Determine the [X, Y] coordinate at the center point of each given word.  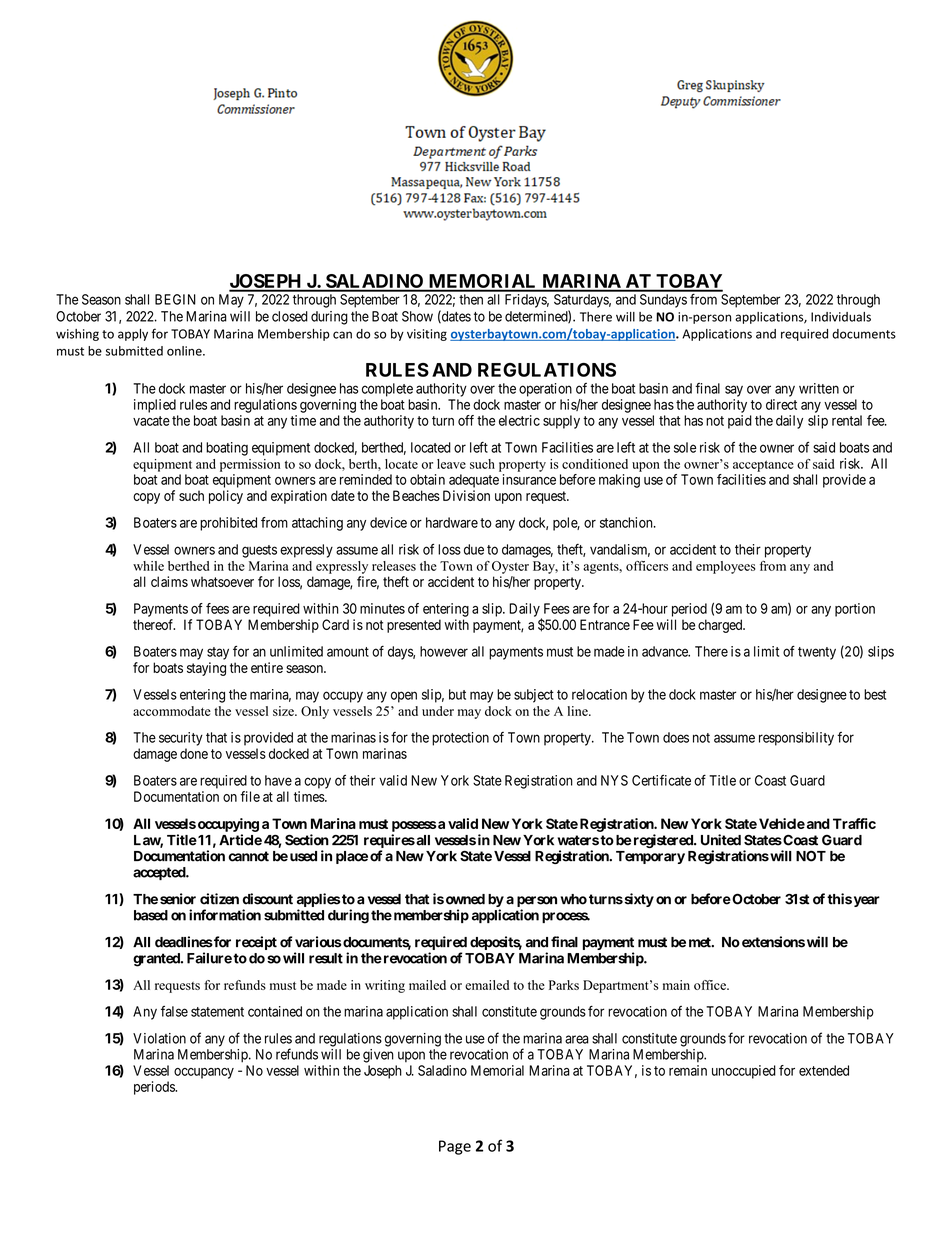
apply [133, 335]
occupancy [204, 1073]
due [474, 549]
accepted [160, 873]
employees [725, 567]
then [471, 299]
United [721, 840]
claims [169, 581]
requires [389, 841]
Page [455, 1147]
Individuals [841, 317]
